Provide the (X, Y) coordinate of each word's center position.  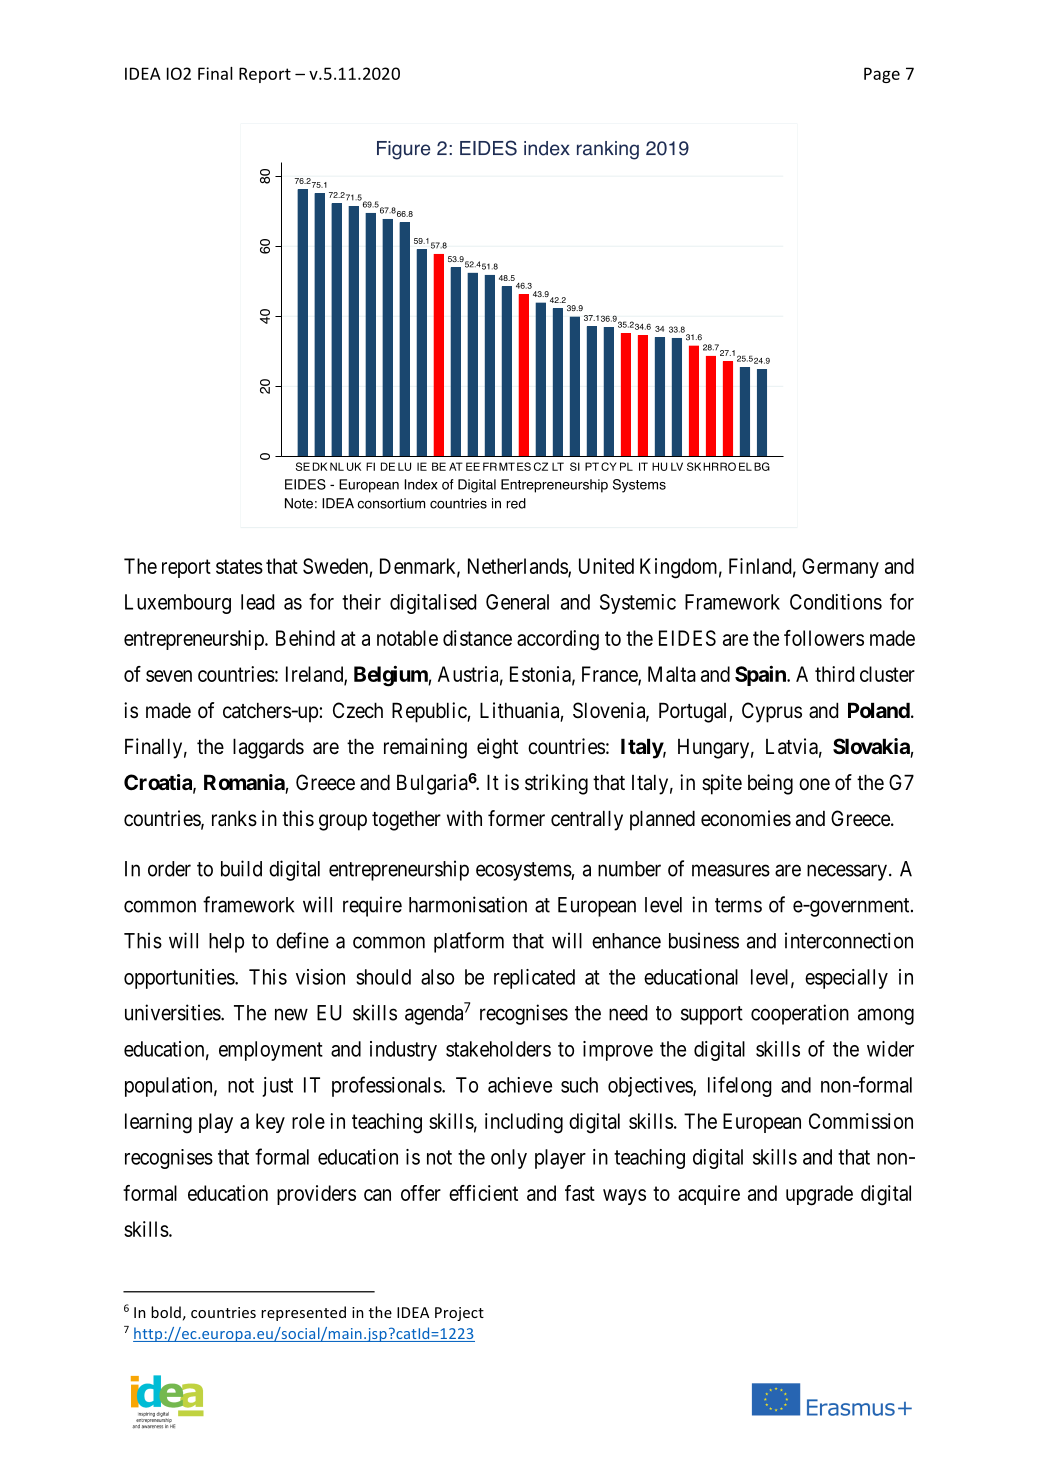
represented (303, 1313)
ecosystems (524, 871)
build (241, 868)
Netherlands (518, 567)
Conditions (836, 602)
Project (459, 1314)
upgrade (819, 1195)
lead (257, 602)
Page (882, 75)
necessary (848, 872)
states (239, 566)
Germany (840, 568)
